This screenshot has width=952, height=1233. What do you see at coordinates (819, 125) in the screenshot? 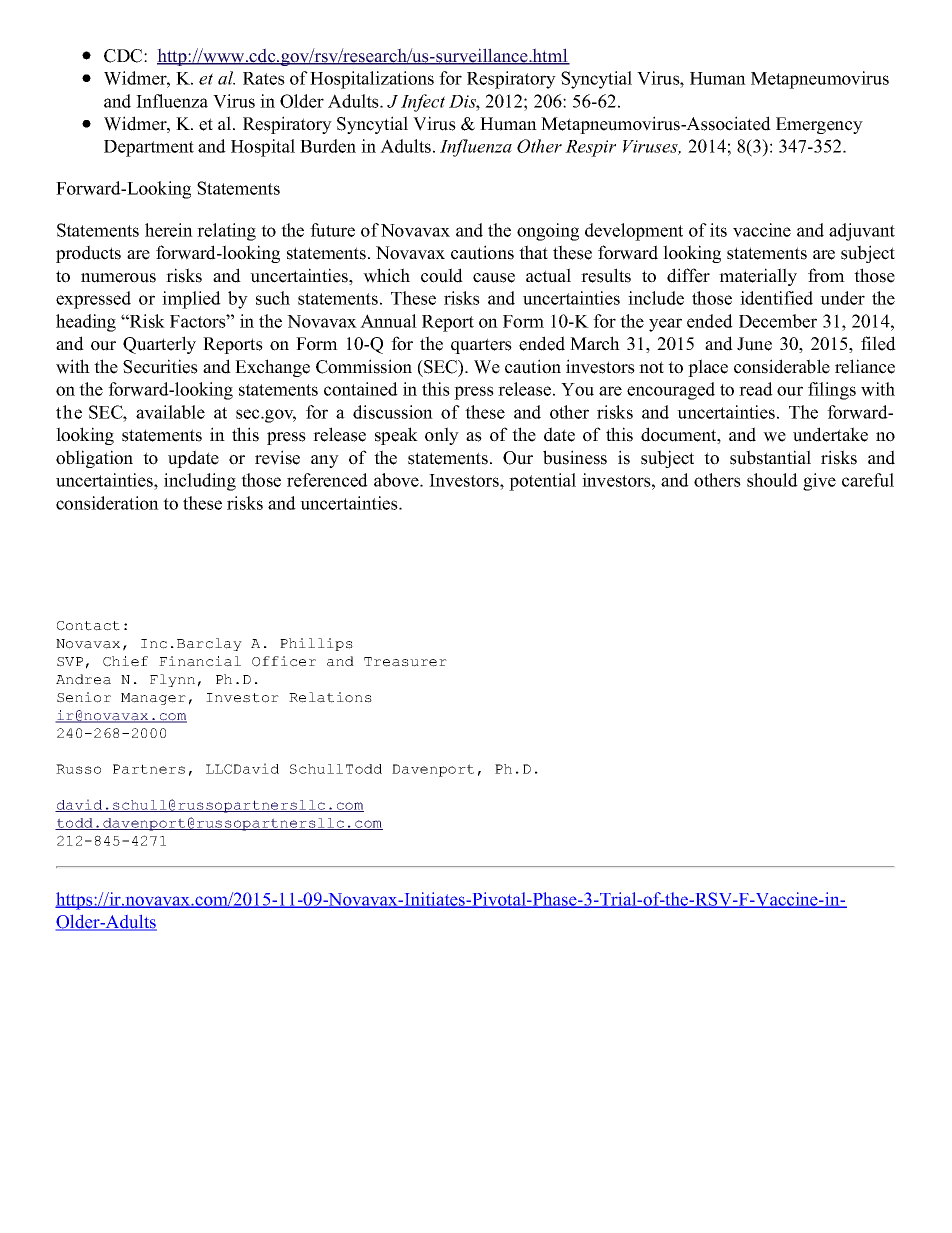
I see `Emergency` at bounding box center [819, 125].
